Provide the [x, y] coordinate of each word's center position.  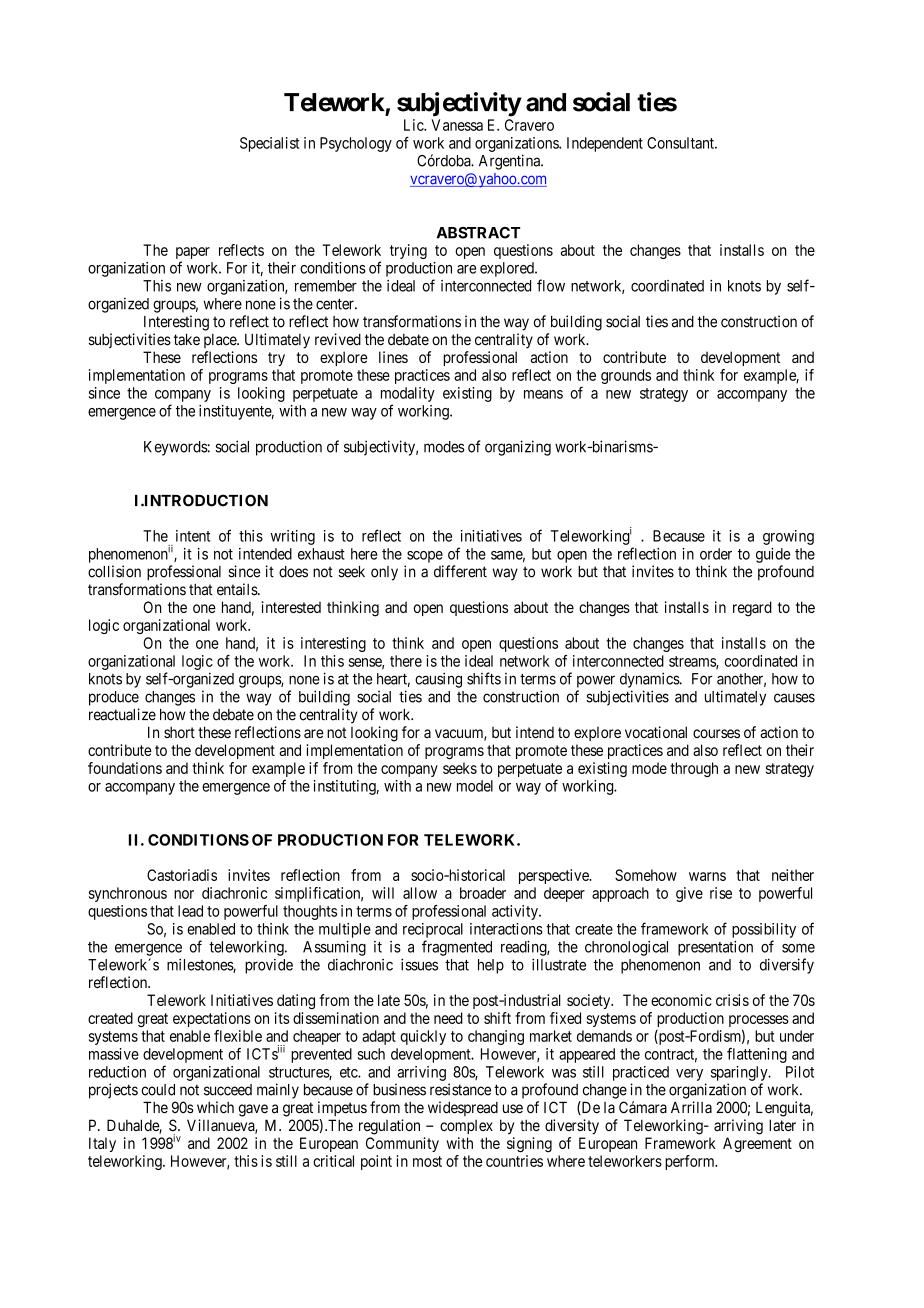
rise [721, 893]
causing [438, 680]
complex [466, 1127]
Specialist [270, 144]
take [187, 339]
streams [693, 662]
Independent [605, 144]
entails [238, 589]
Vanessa [457, 125]
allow [420, 893]
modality [408, 394]
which [215, 1107]
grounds [626, 376]
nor [184, 894]
